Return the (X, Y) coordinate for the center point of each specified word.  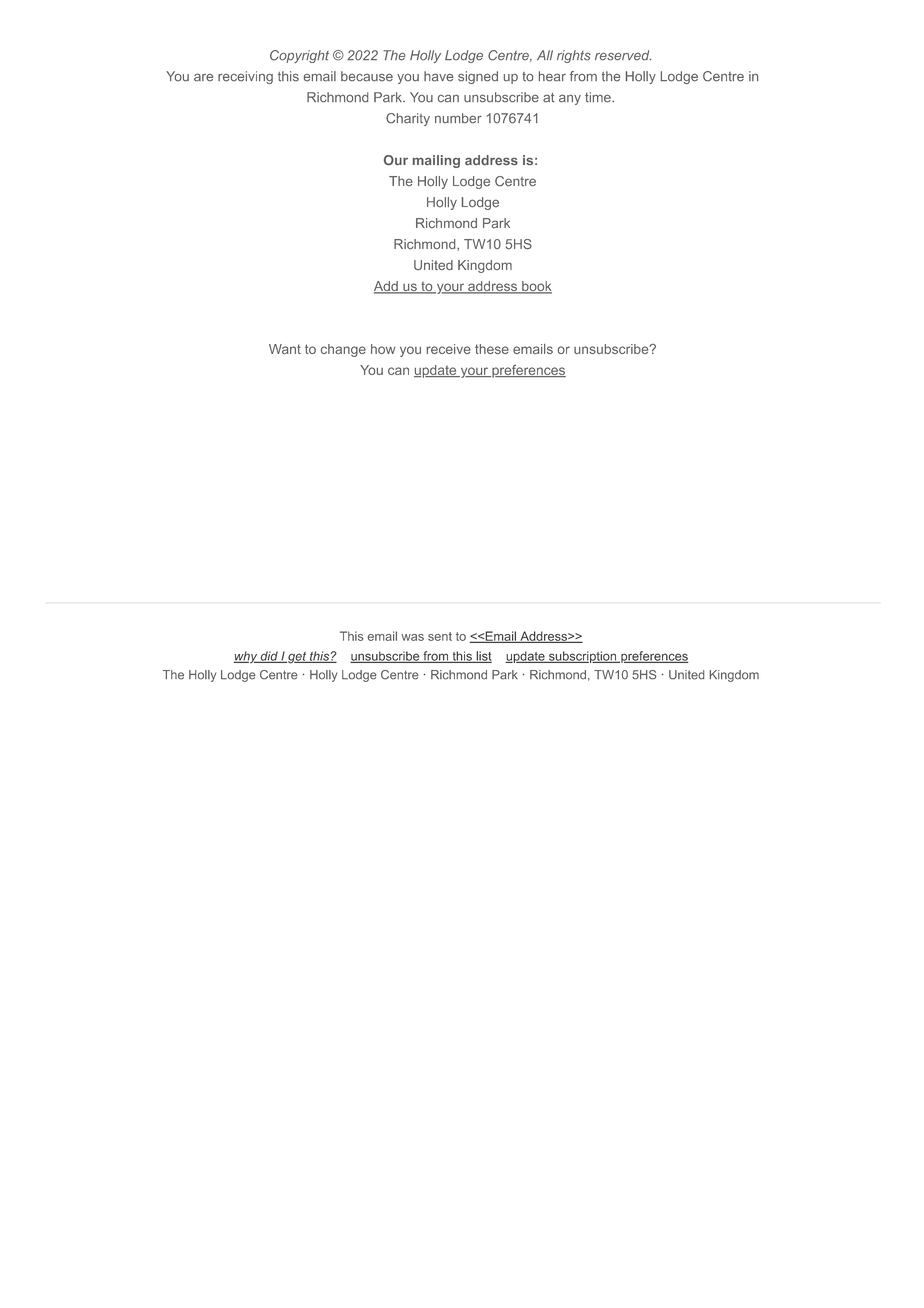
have (438, 76)
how (383, 349)
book (536, 287)
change (343, 350)
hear (552, 76)
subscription (583, 657)
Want (285, 349)
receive (449, 349)
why (247, 657)
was (412, 637)
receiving (245, 77)
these (492, 349)
